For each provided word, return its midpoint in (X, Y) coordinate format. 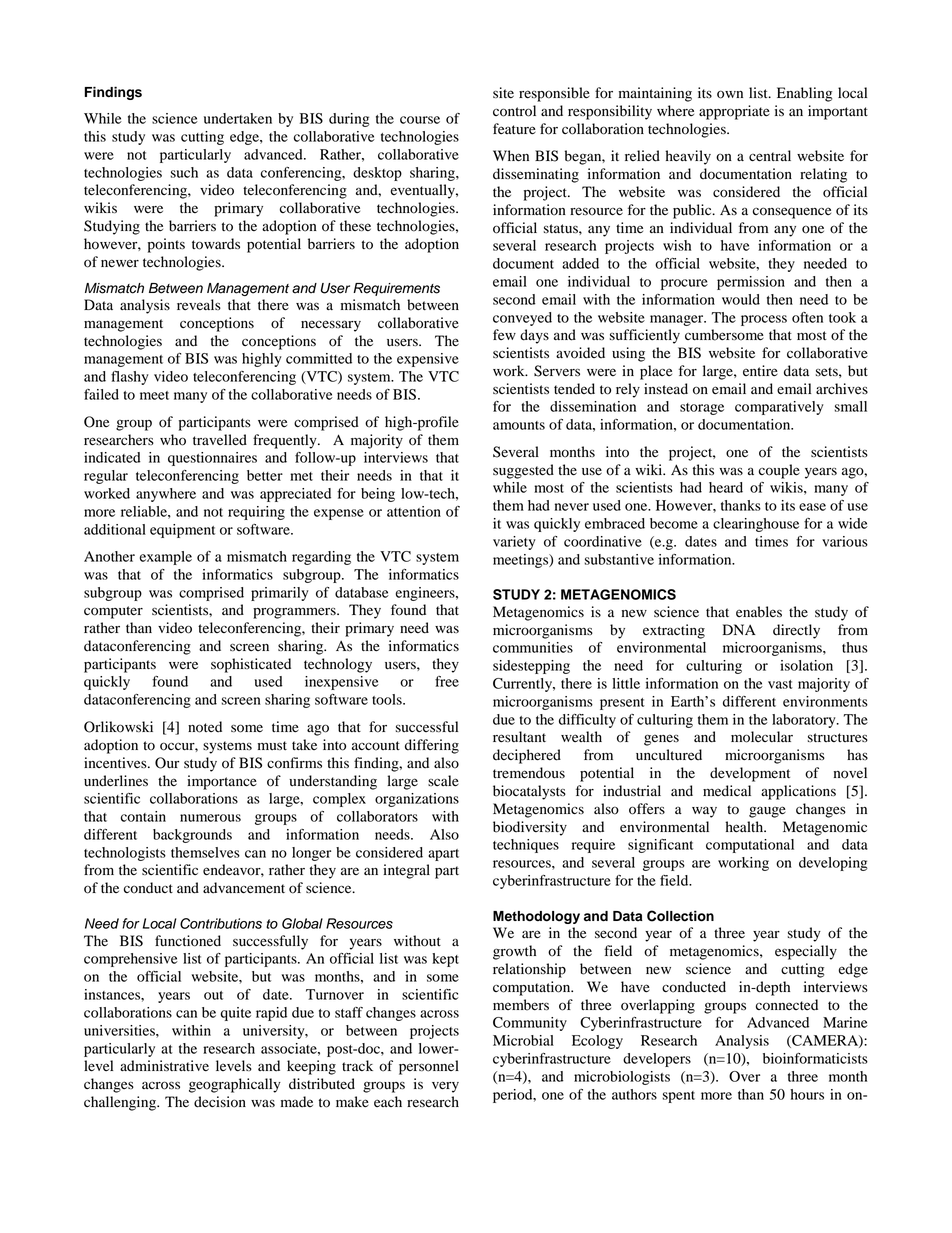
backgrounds (192, 836)
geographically (235, 1085)
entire (760, 371)
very (445, 1087)
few (504, 334)
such (184, 172)
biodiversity (530, 828)
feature (514, 129)
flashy (130, 378)
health (745, 827)
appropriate (734, 112)
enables (759, 612)
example (166, 558)
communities (533, 647)
